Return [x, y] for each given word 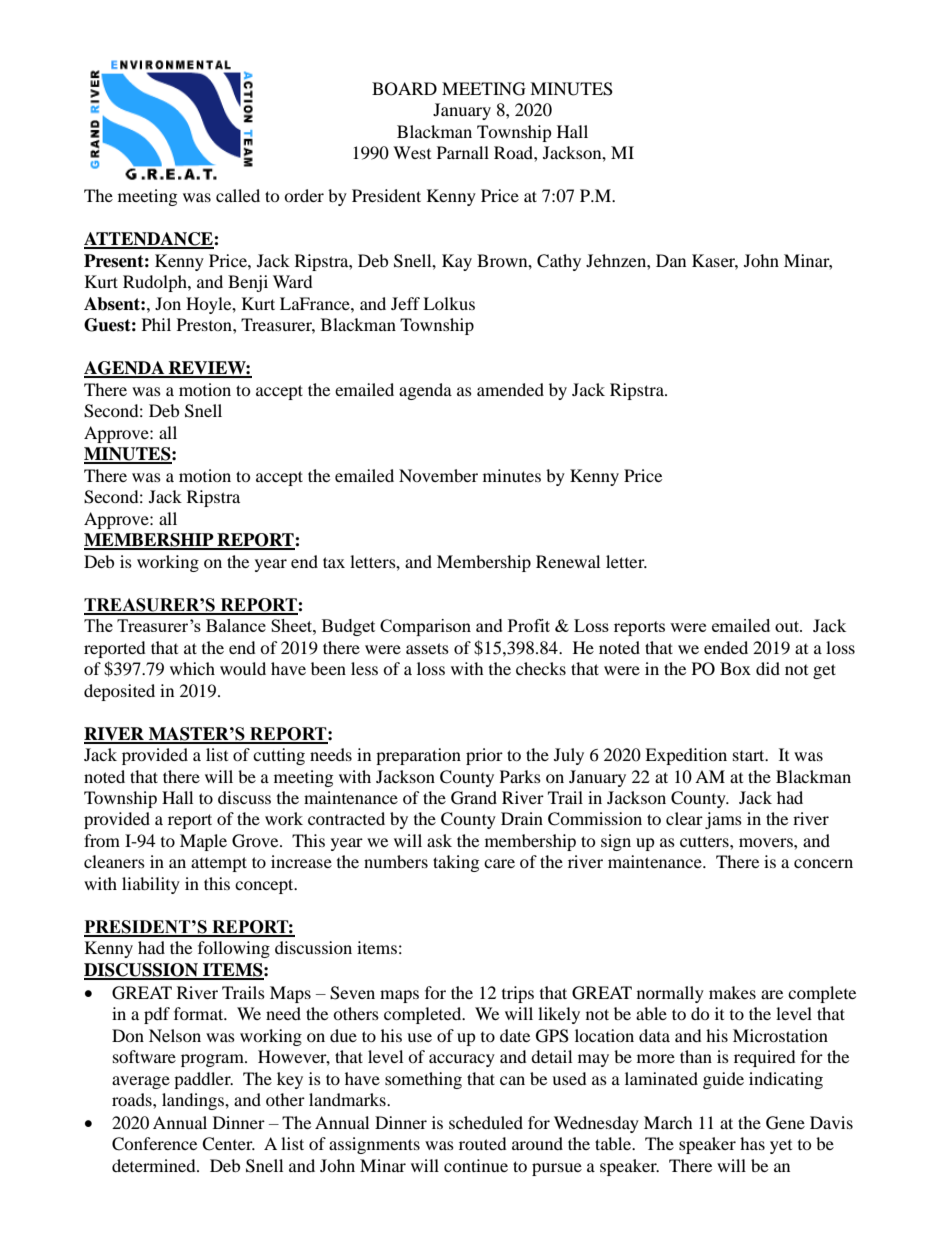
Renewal [568, 561]
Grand [474, 798]
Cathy [559, 262]
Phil [156, 324]
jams [723, 820]
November [438, 475]
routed [483, 1143]
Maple [203, 842]
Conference [154, 1144]
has [752, 1143]
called [238, 195]
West [412, 152]
